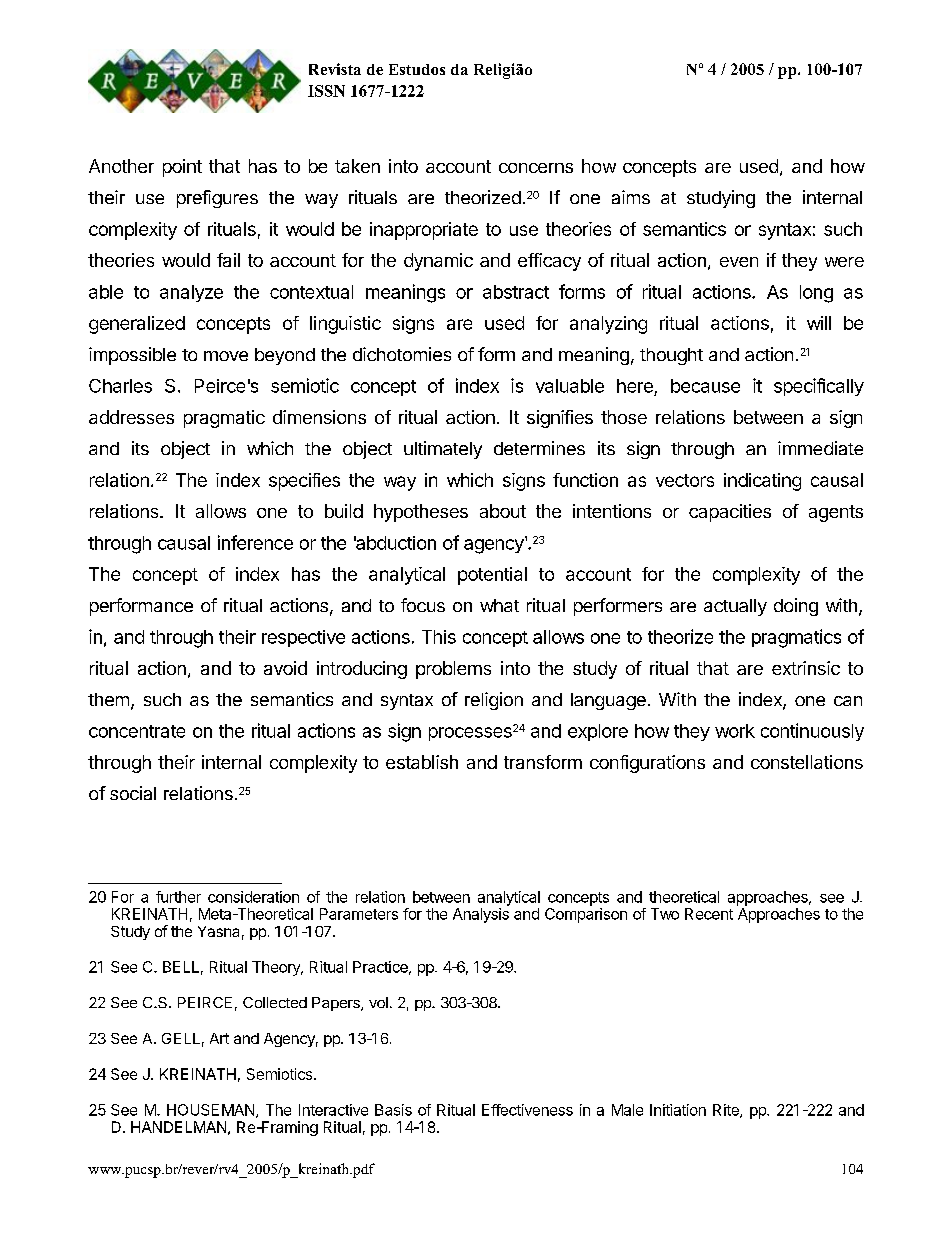  Describe the element at coordinates (133, 793) in the screenshot. I see `social` at that location.
